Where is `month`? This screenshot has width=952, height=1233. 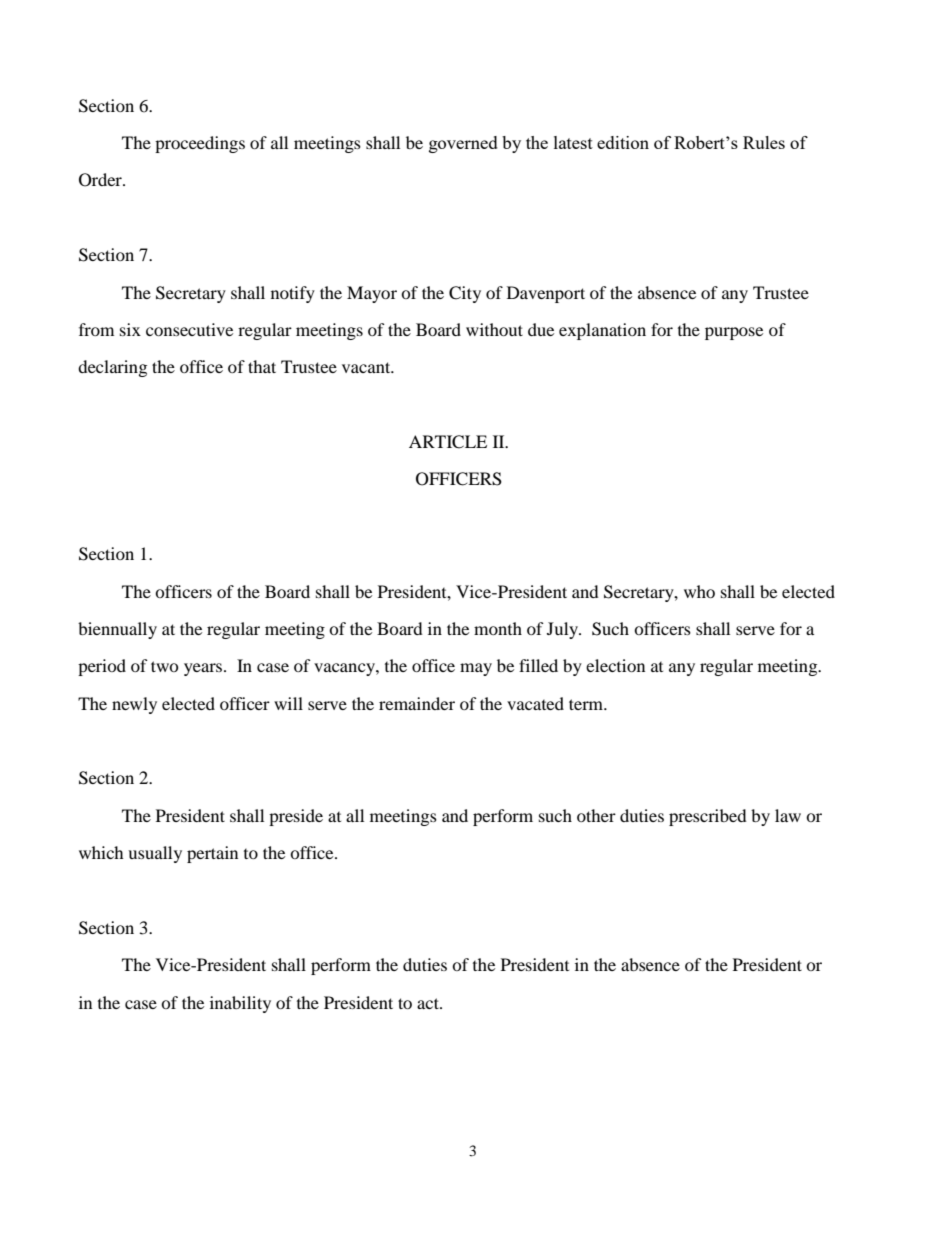
month is located at coordinates (498, 628).
